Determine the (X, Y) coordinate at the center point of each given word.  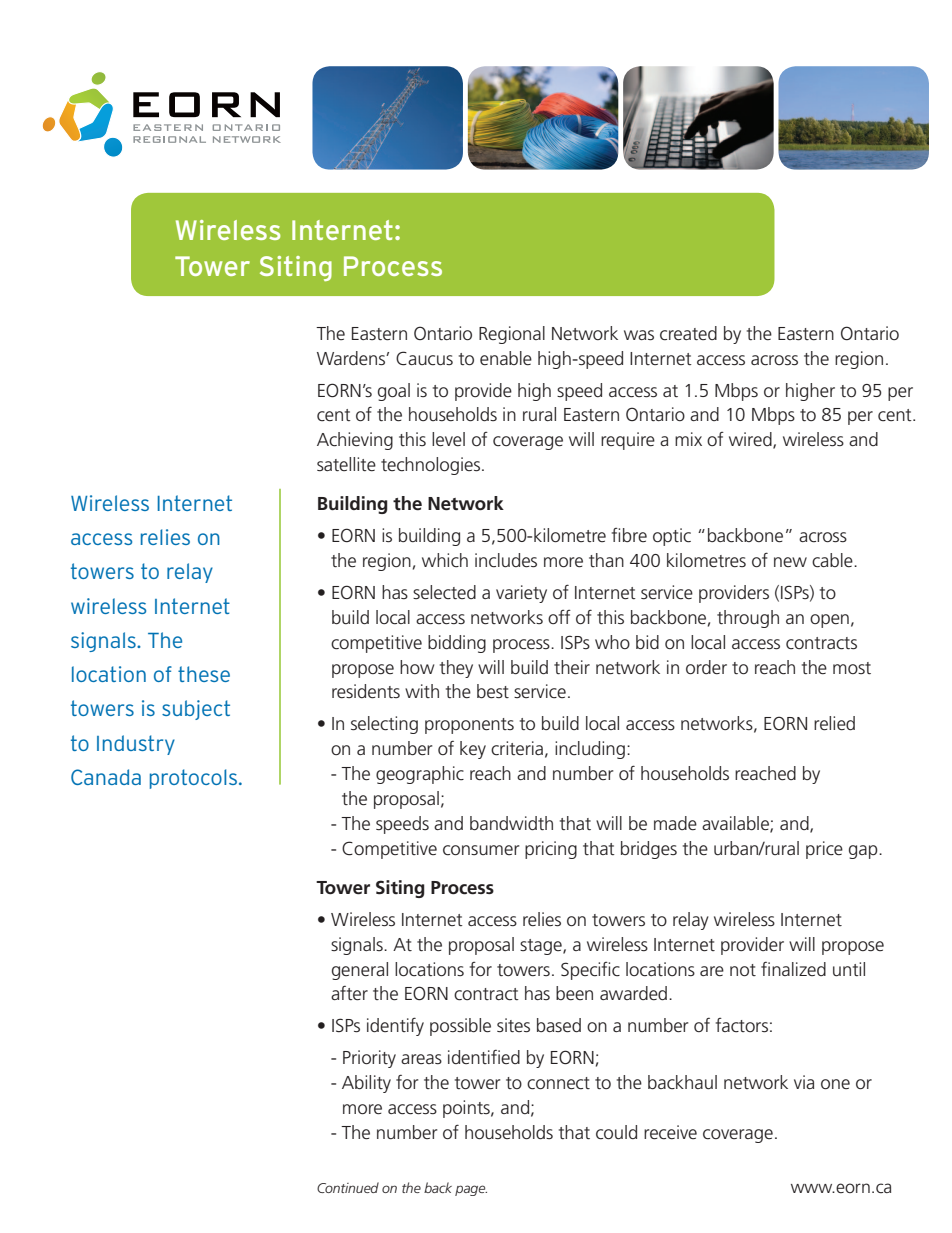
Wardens (352, 358)
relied (834, 723)
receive (670, 1132)
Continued (348, 1187)
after (349, 993)
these (204, 674)
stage (542, 947)
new (790, 562)
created (688, 333)
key (473, 750)
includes (506, 560)
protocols (193, 779)
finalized (793, 969)
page (471, 1190)
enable (506, 358)
